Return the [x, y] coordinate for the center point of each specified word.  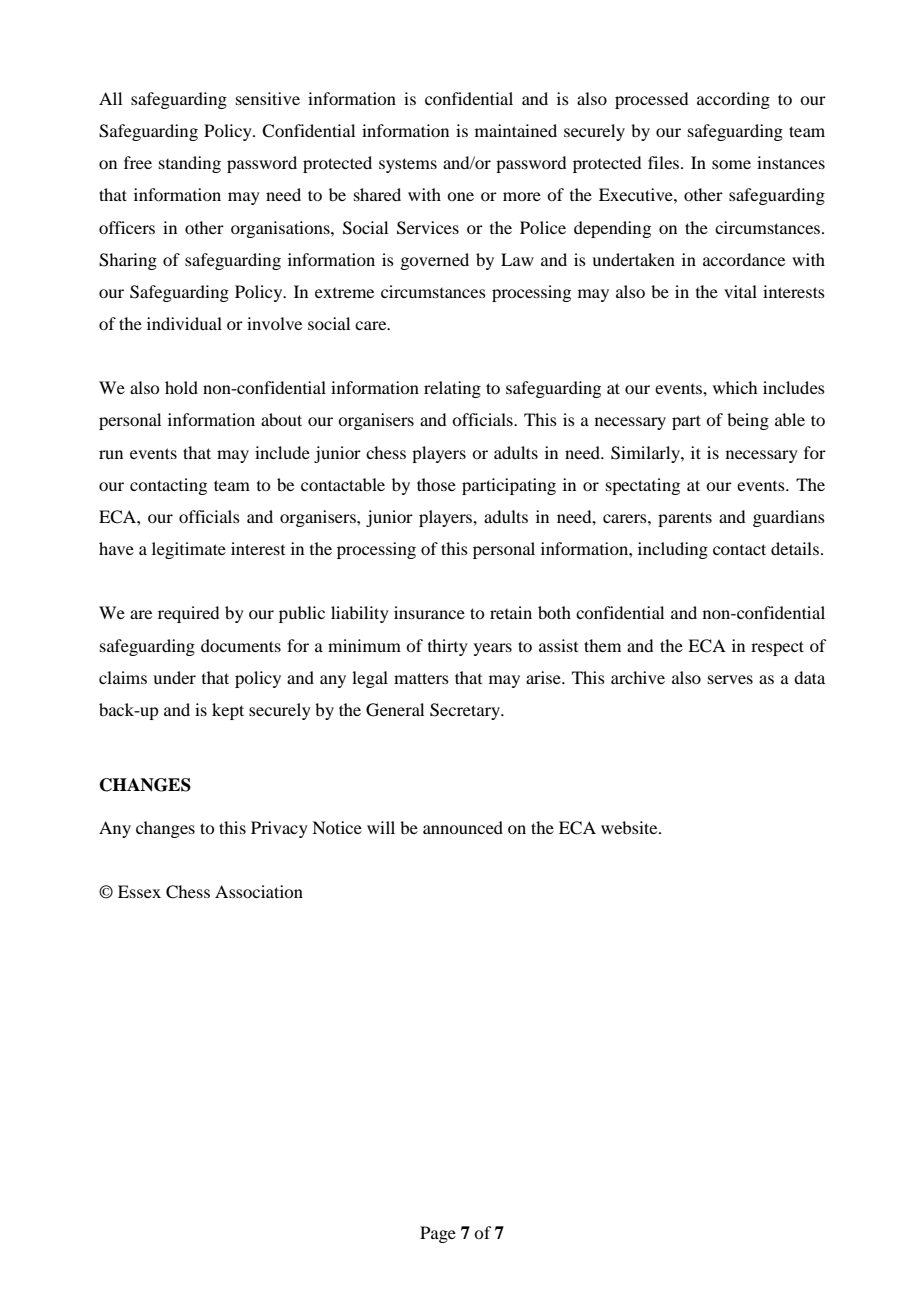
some [731, 164]
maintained [516, 130]
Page [438, 1234]
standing [190, 164]
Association [259, 891]
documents [241, 645]
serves [730, 679]
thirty [448, 647]
